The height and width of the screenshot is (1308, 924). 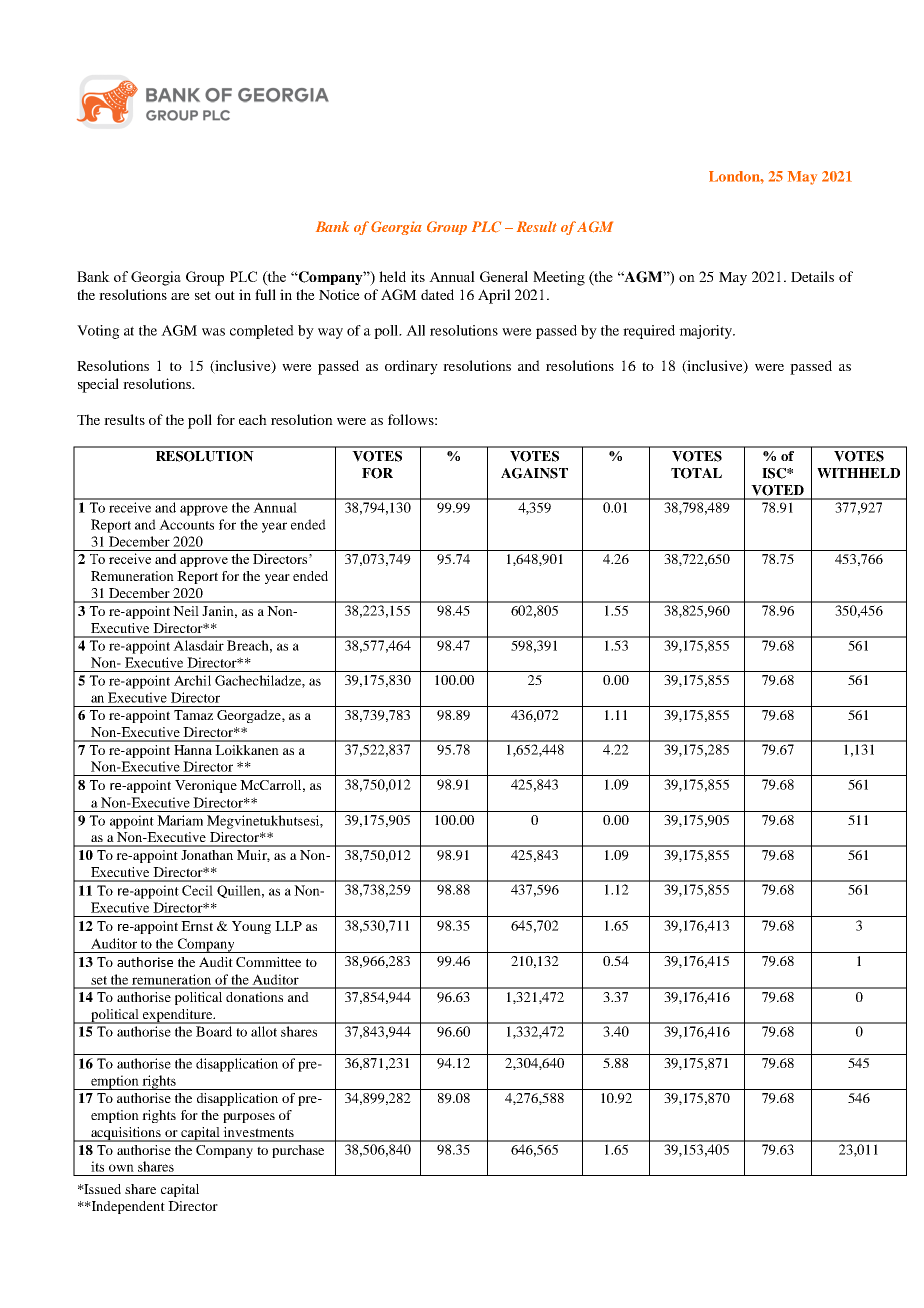 What do you see at coordinates (186, 524) in the screenshot?
I see `Accounts` at bounding box center [186, 524].
